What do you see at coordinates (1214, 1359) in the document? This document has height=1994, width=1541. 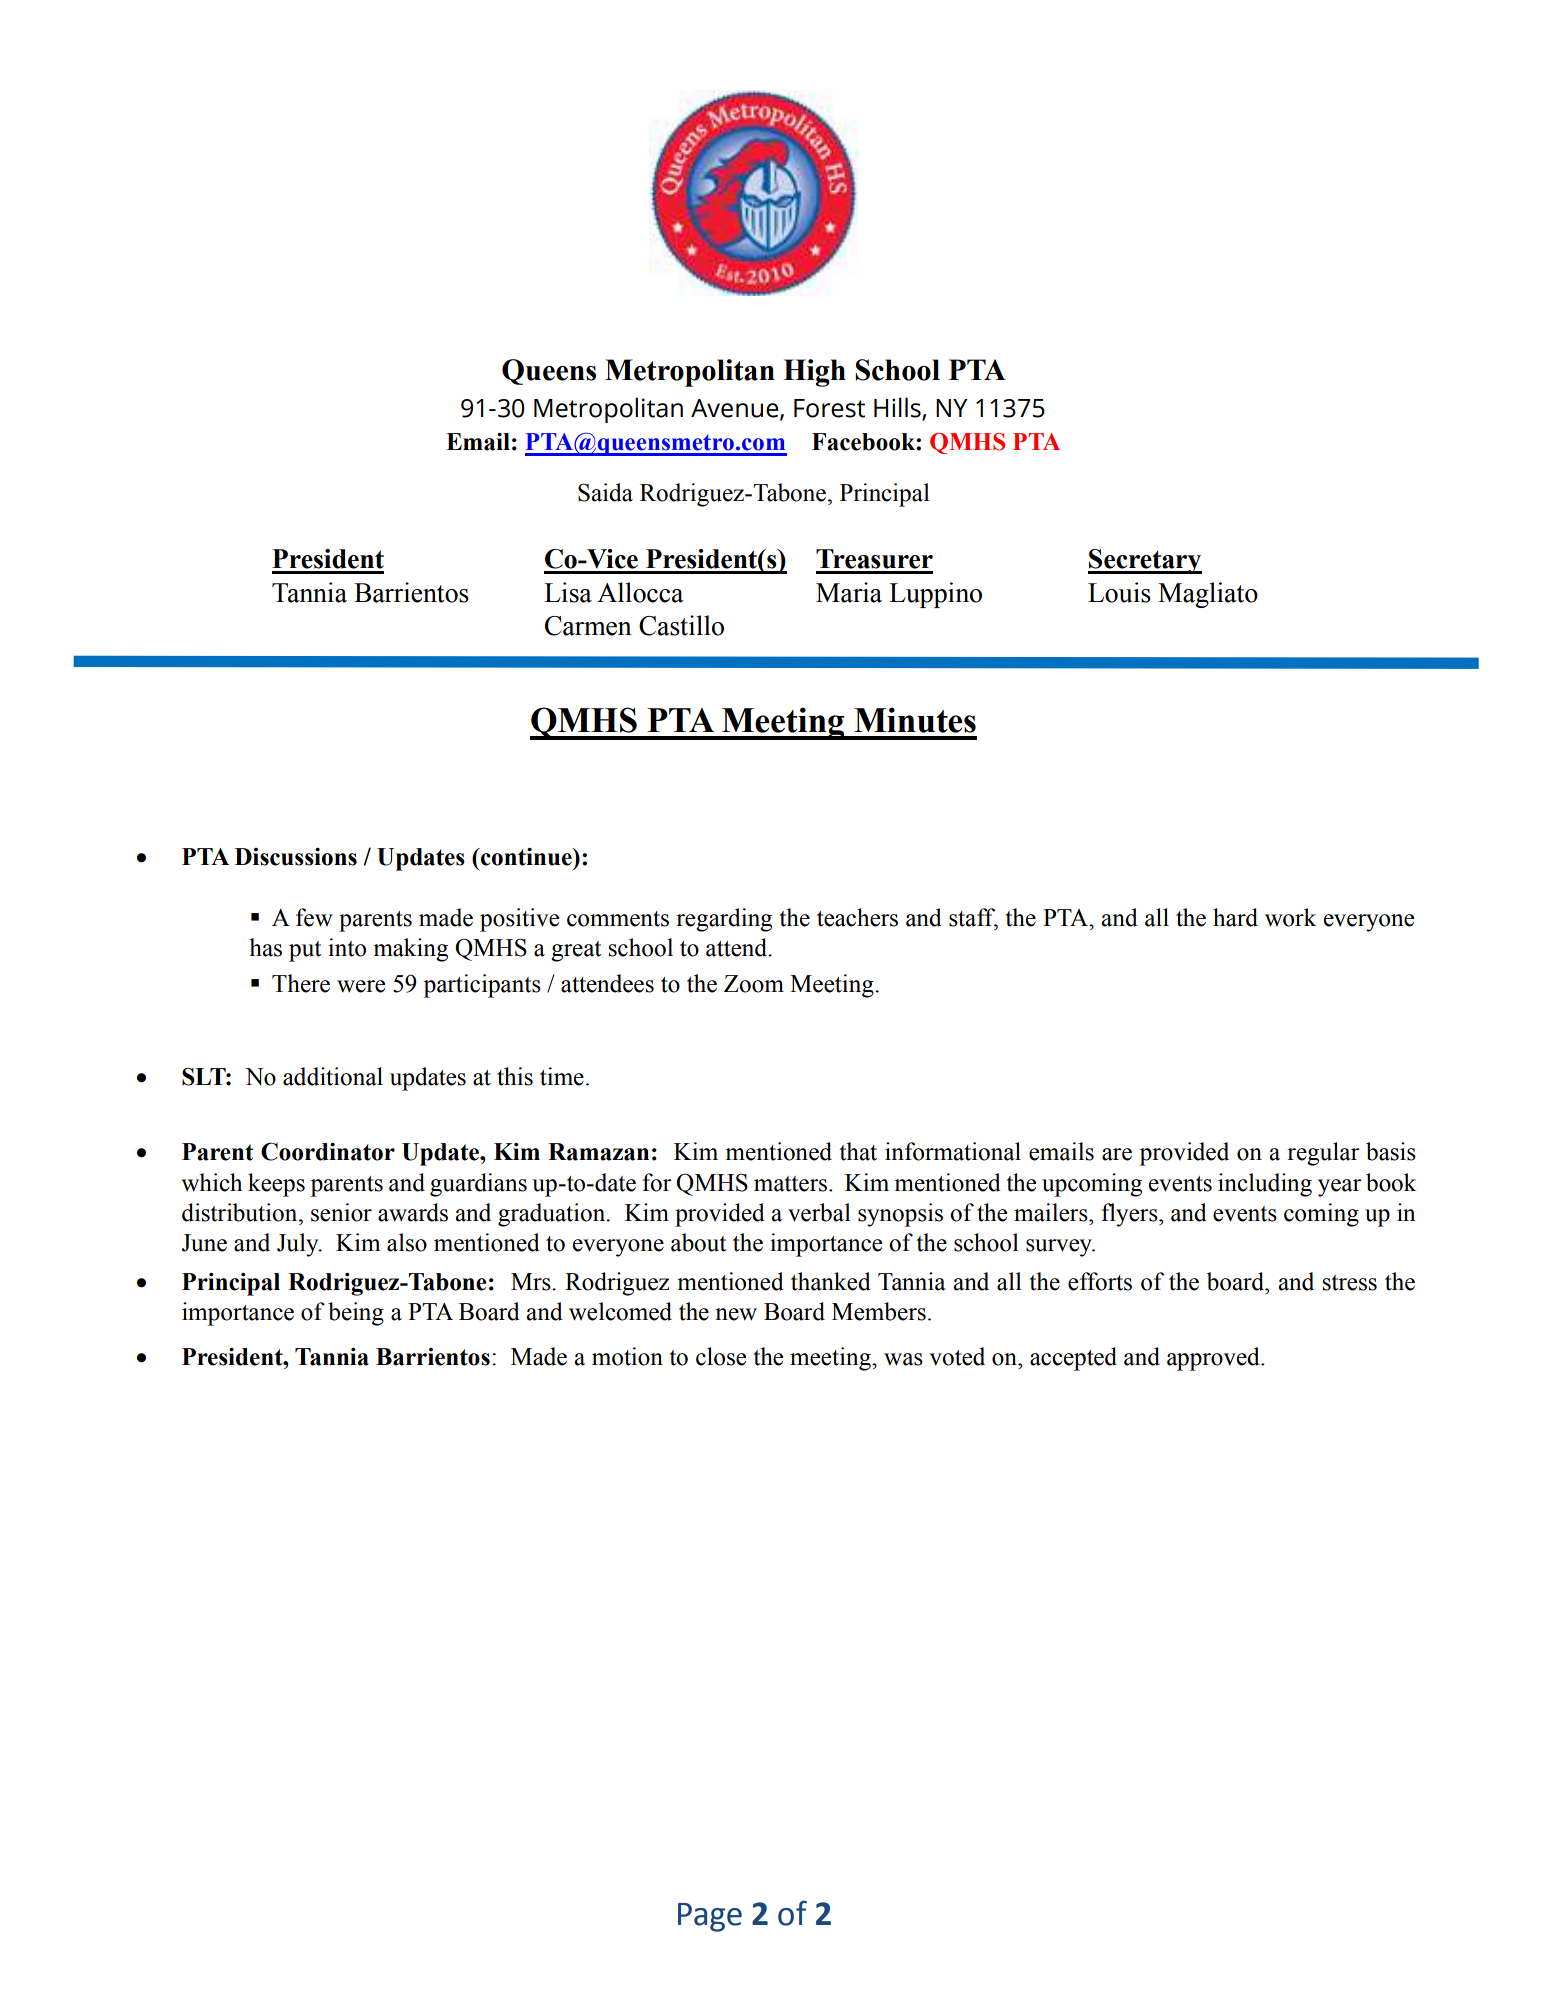 I see `approved` at bounding box center [1214, 1359].
